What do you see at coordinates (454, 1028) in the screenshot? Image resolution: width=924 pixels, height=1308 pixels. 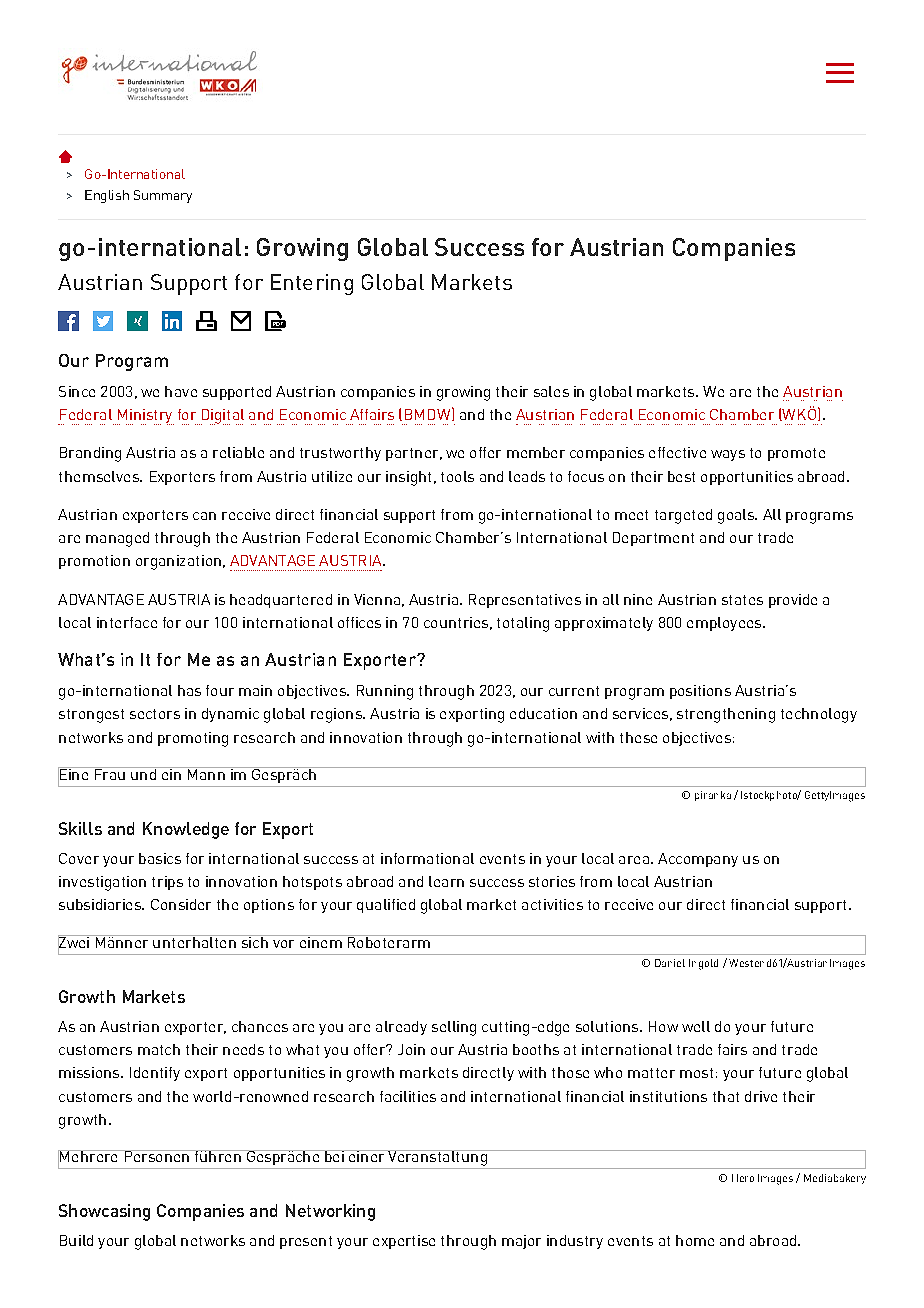 I see `selling` at bounding box center [454, 1028].
